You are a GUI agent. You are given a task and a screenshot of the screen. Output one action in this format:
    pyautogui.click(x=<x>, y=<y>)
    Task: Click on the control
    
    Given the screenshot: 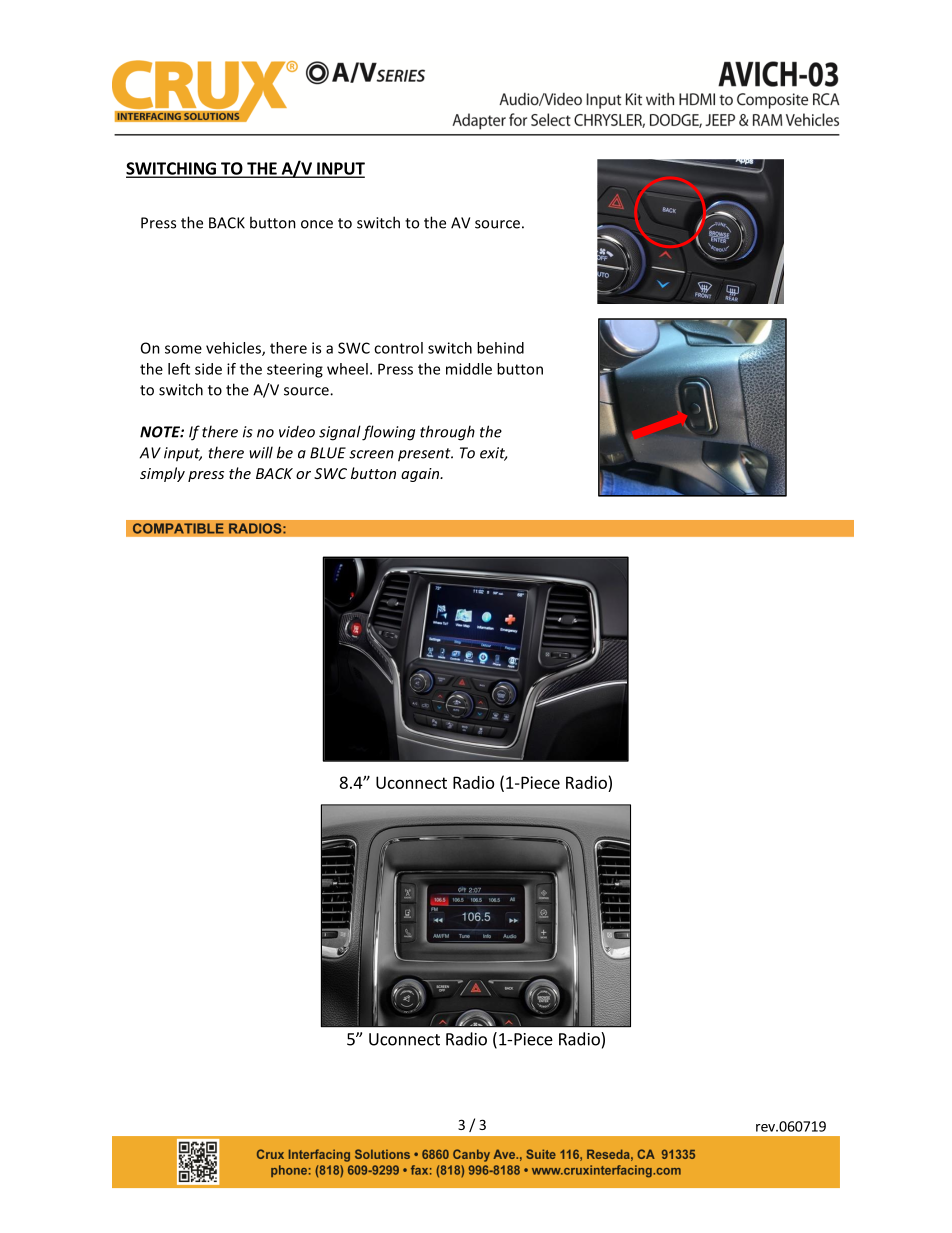 What is the action you would take?
    pyautogui.click(x=398, y=348)
